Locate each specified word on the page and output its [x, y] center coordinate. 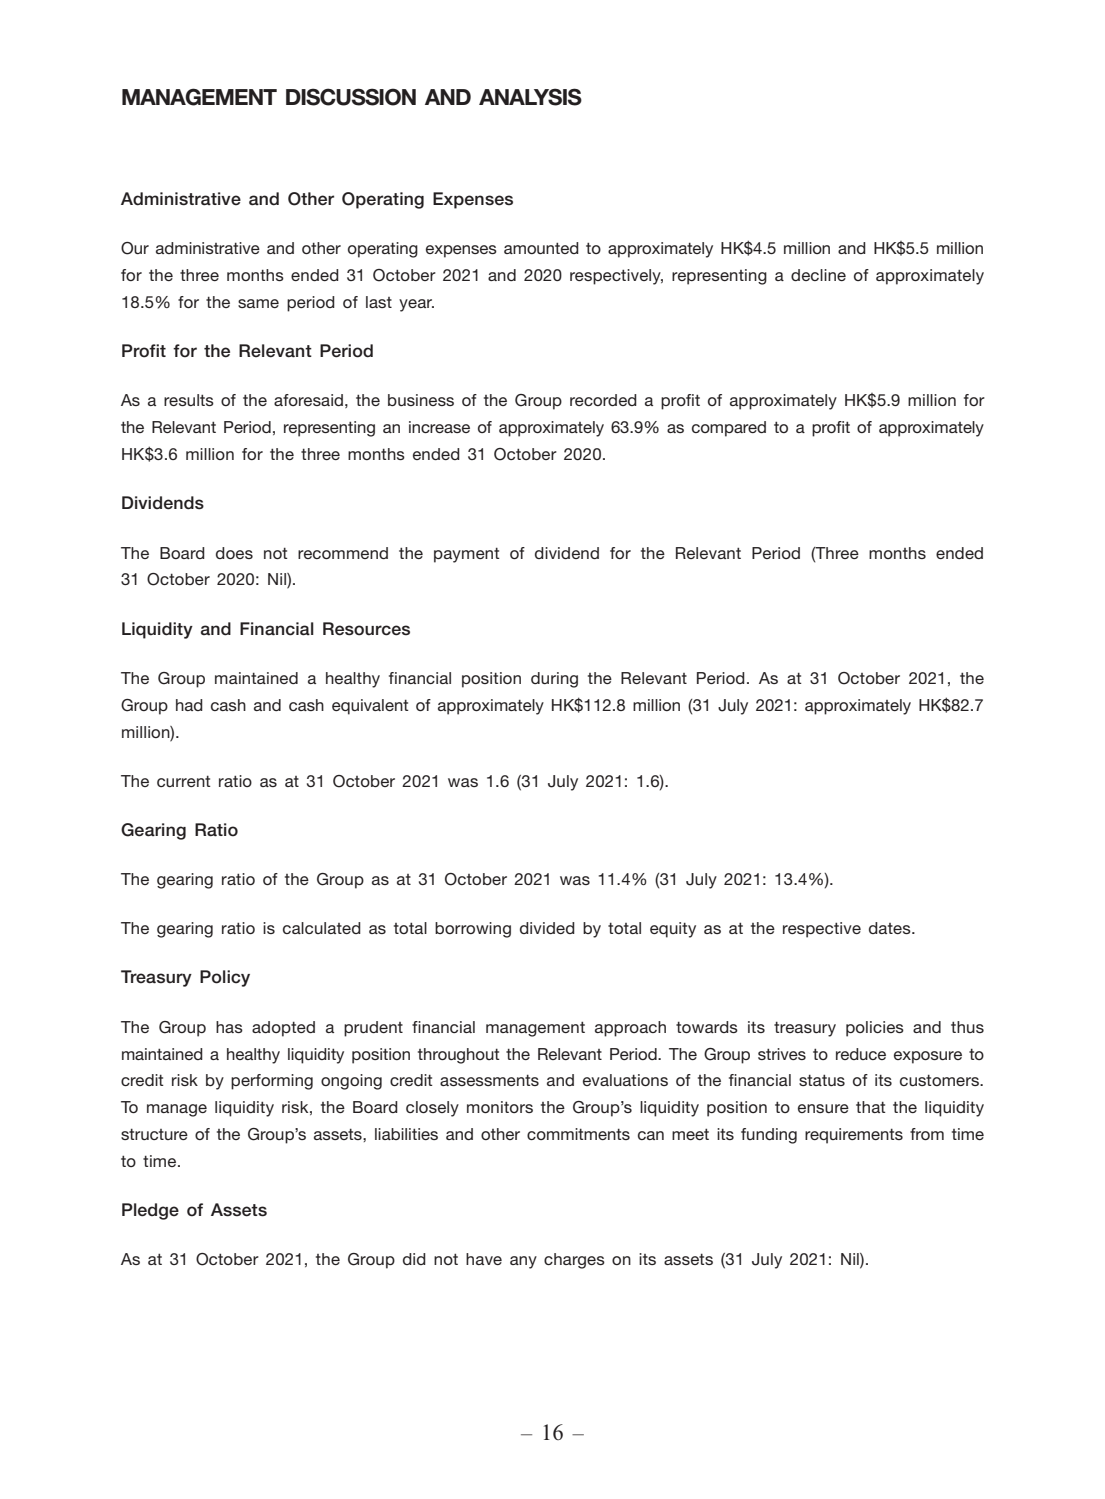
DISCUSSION [351, 97]
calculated [322, 928]
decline [818, 275]
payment [467, 555]
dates [891, 928]
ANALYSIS [530, 97]
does [234, 553]
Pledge [150, 1211]
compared [729, 429]
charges [574, 1261]
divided [547, 928]
